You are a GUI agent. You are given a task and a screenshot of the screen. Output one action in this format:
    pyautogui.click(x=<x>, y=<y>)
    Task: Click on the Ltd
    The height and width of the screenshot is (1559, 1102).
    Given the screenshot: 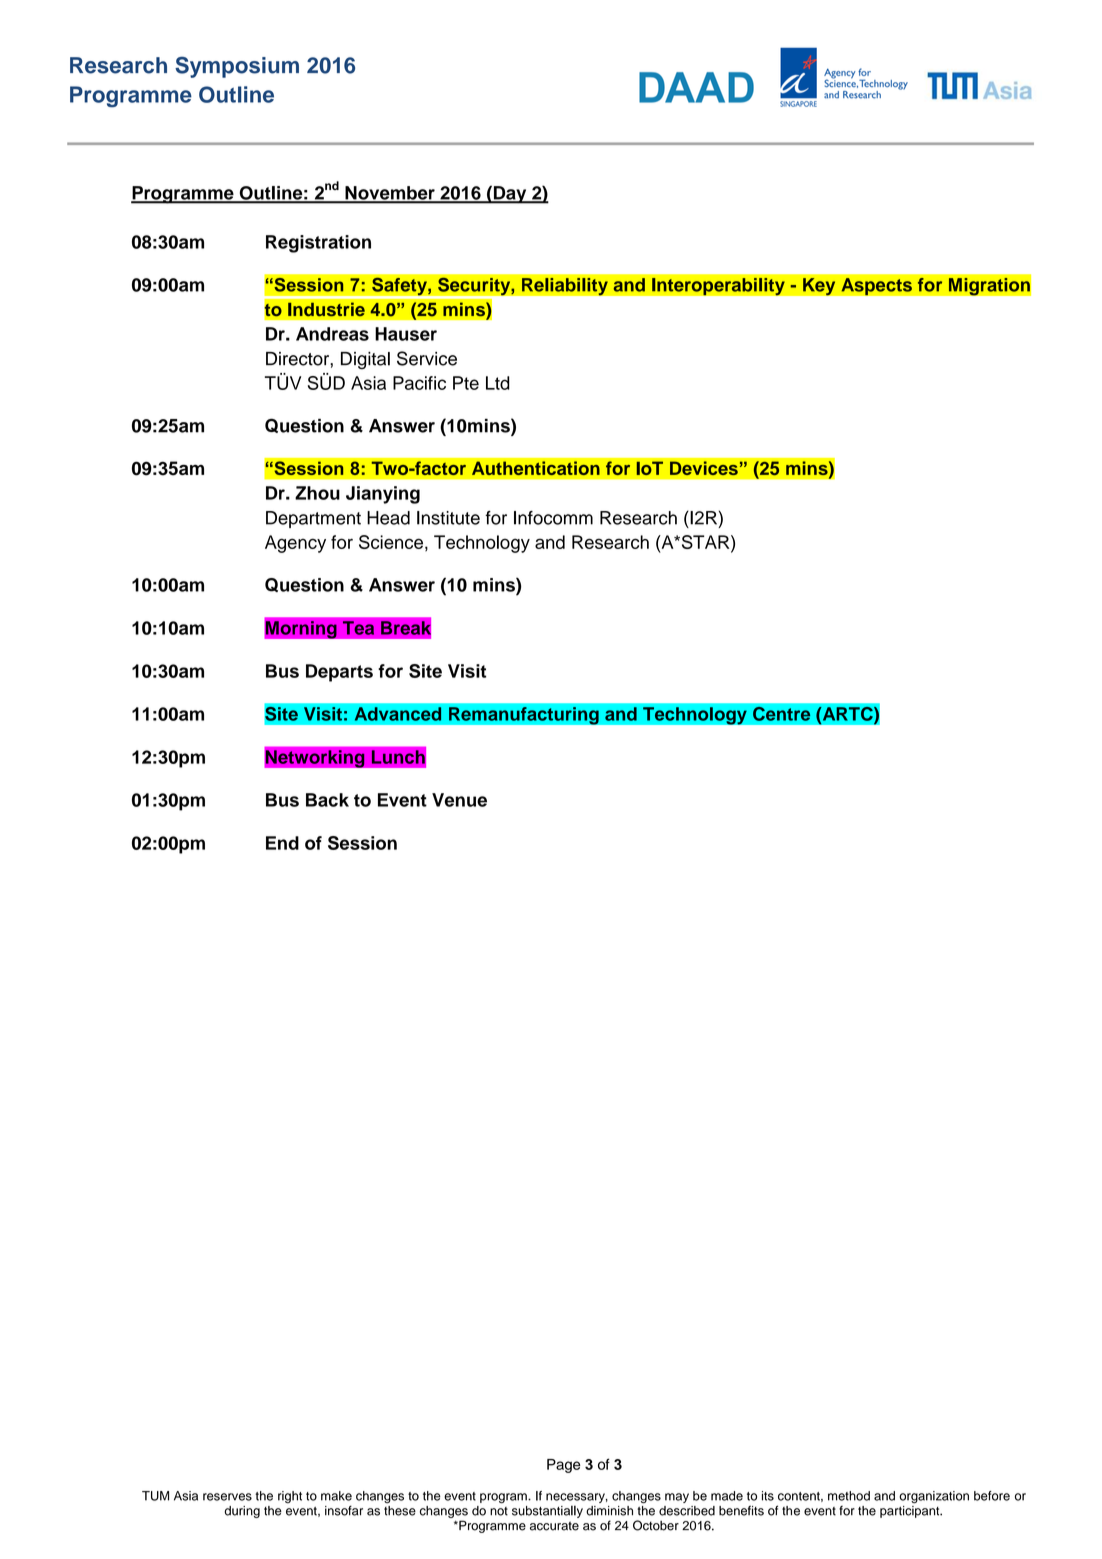 What is the action you would take?
    pyautogui.click(x=498, y=383)
